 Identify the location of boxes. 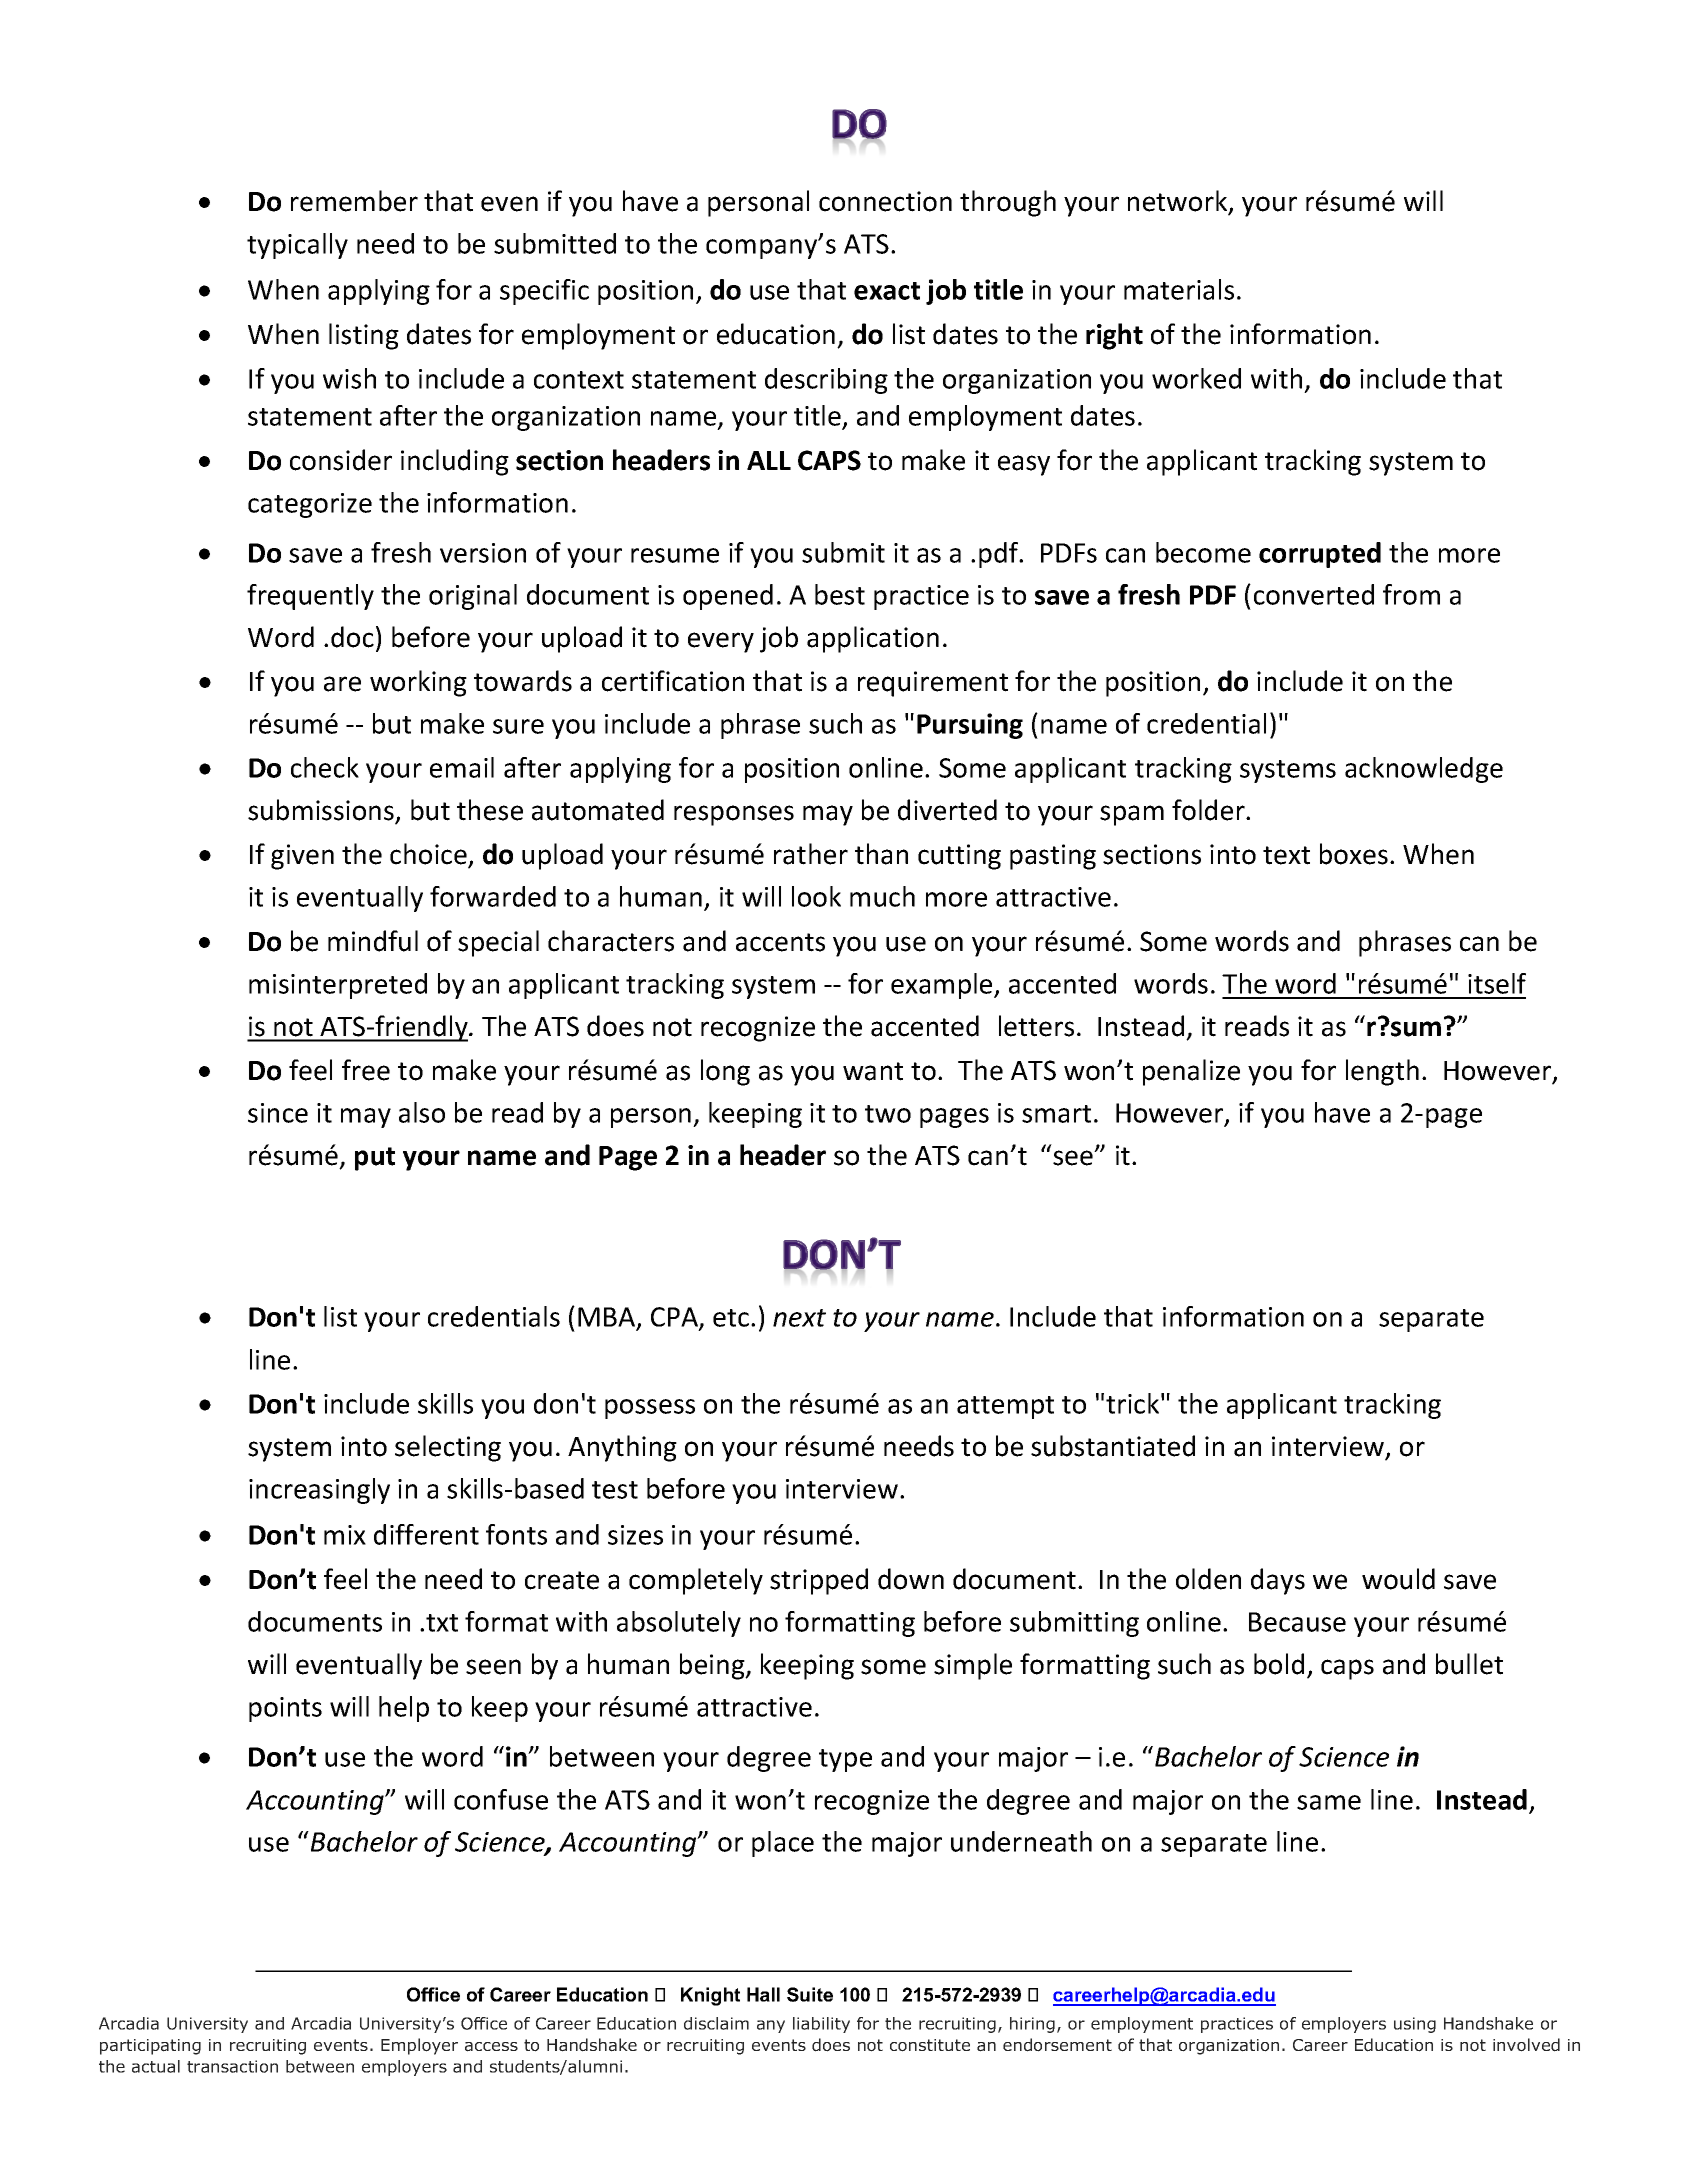
(1354, 854).
